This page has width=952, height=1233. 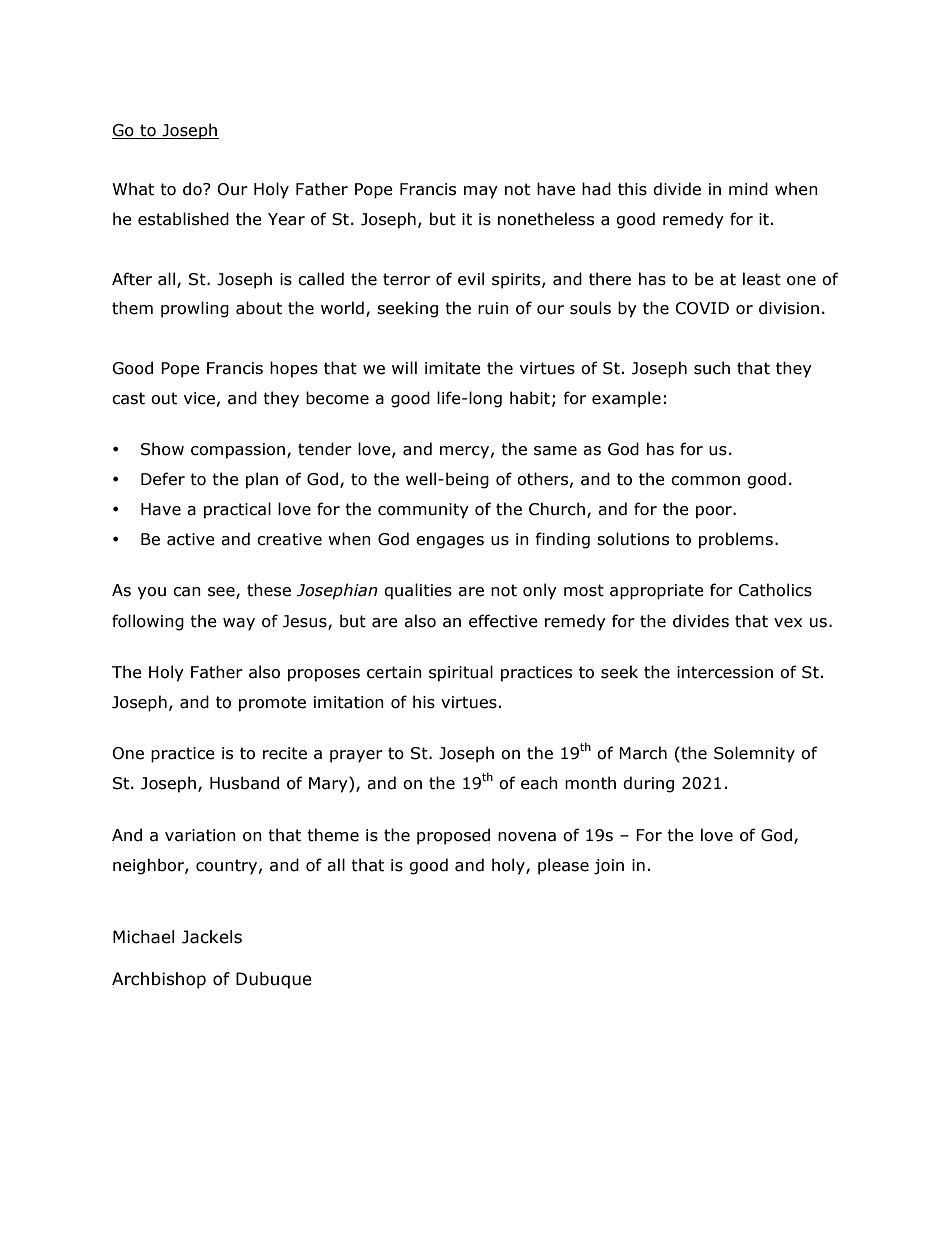 What do you see at coordinates (754, 754) in the page?
I see `Solemnity` at bounding box center [754, 754].
